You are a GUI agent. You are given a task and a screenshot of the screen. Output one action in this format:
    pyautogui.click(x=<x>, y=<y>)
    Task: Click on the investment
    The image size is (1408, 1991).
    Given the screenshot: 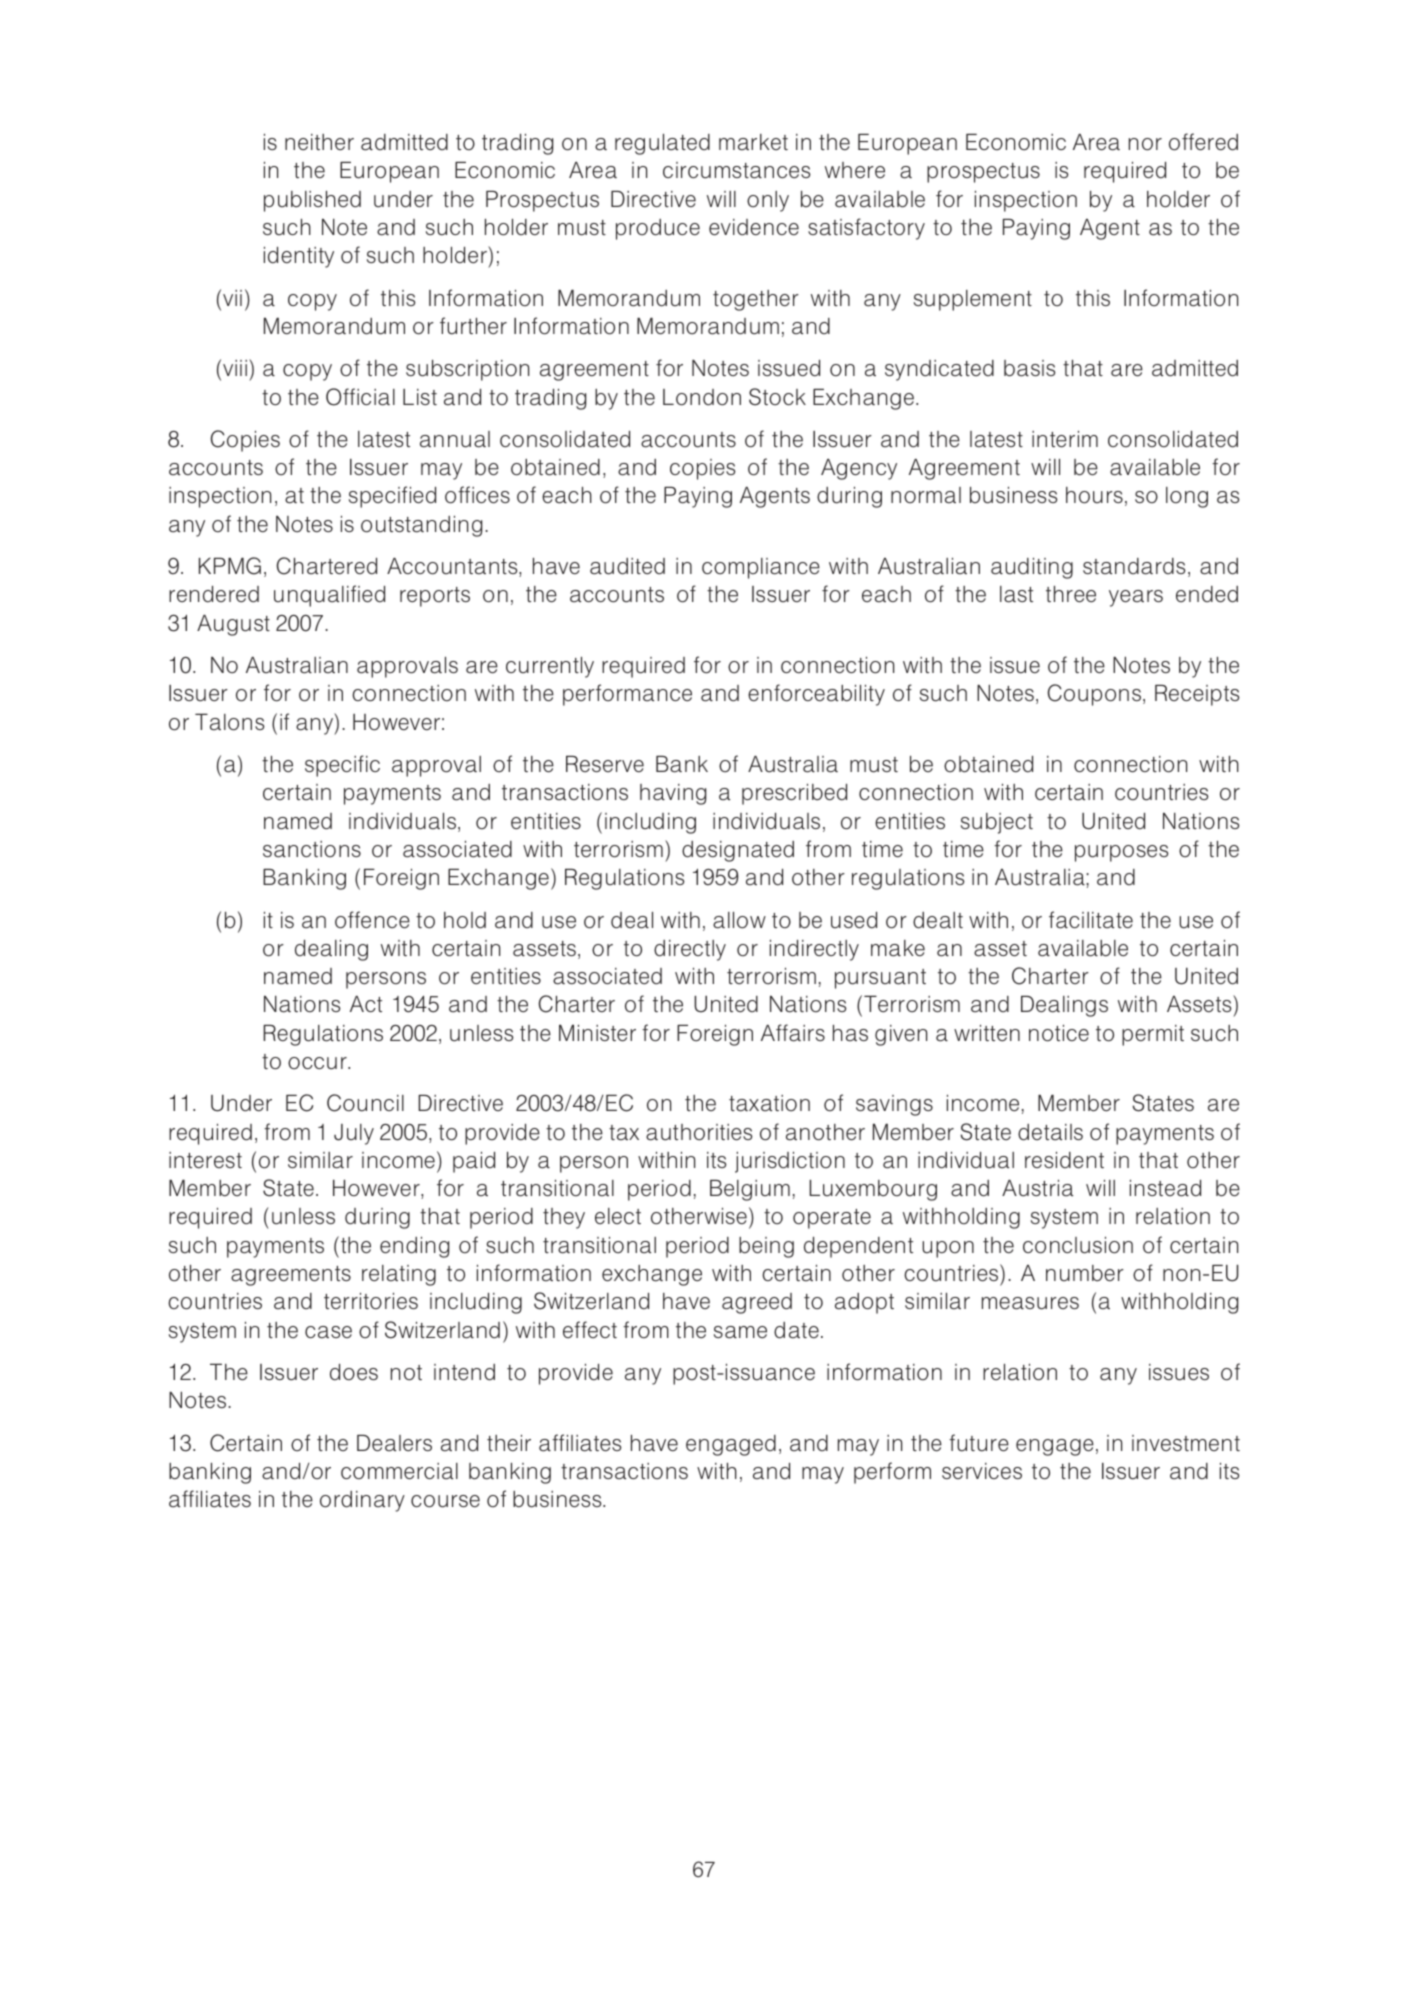 What is the action you would take?
    pyautogui.click(x=1186, y=1443)
